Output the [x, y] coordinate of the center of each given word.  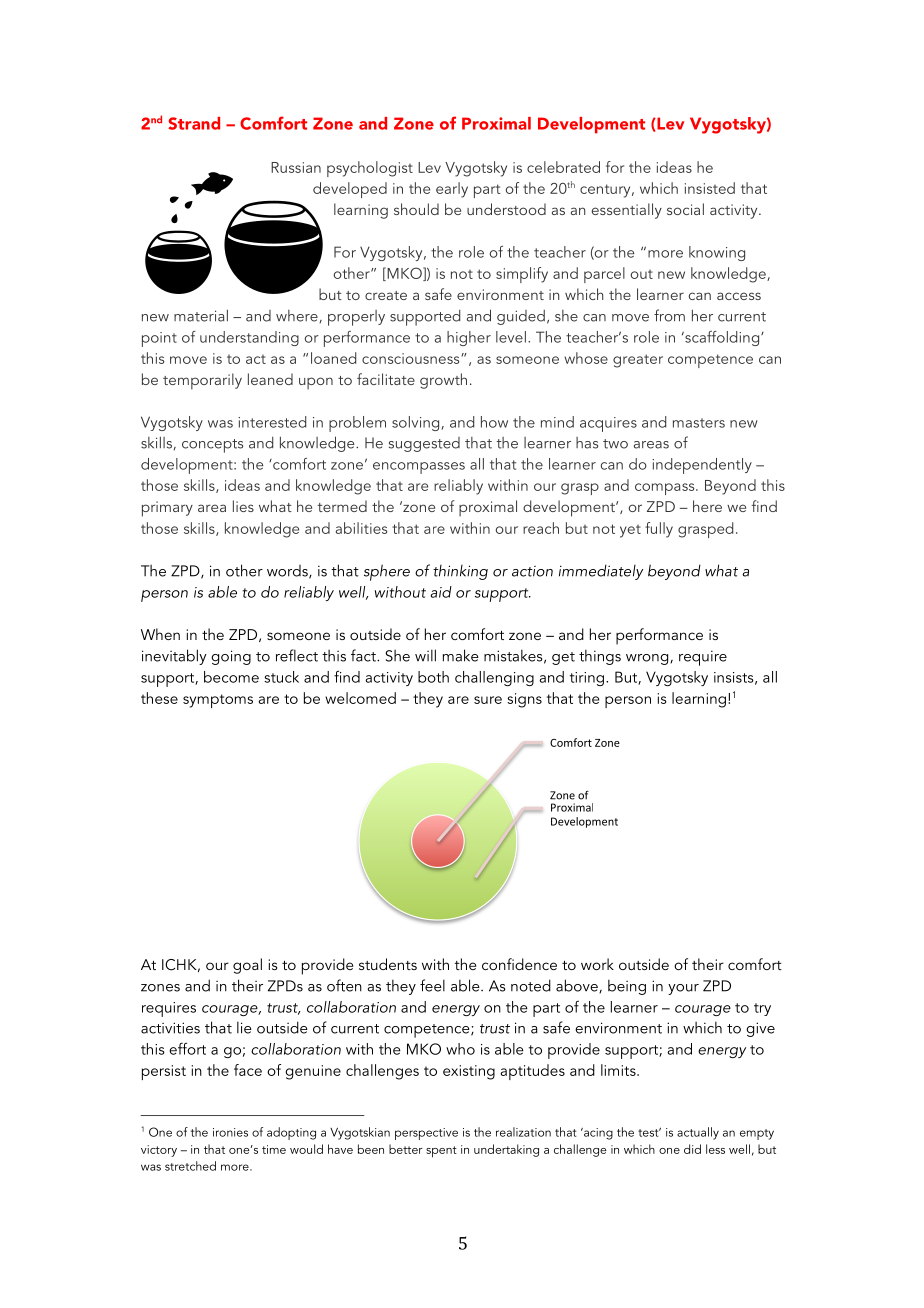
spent [441, 1152]
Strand [194, 123]
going [231, 657]
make [461, 655]
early [452, 190]
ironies [230, 1132]
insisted [710, 188]
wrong [648, 659]
